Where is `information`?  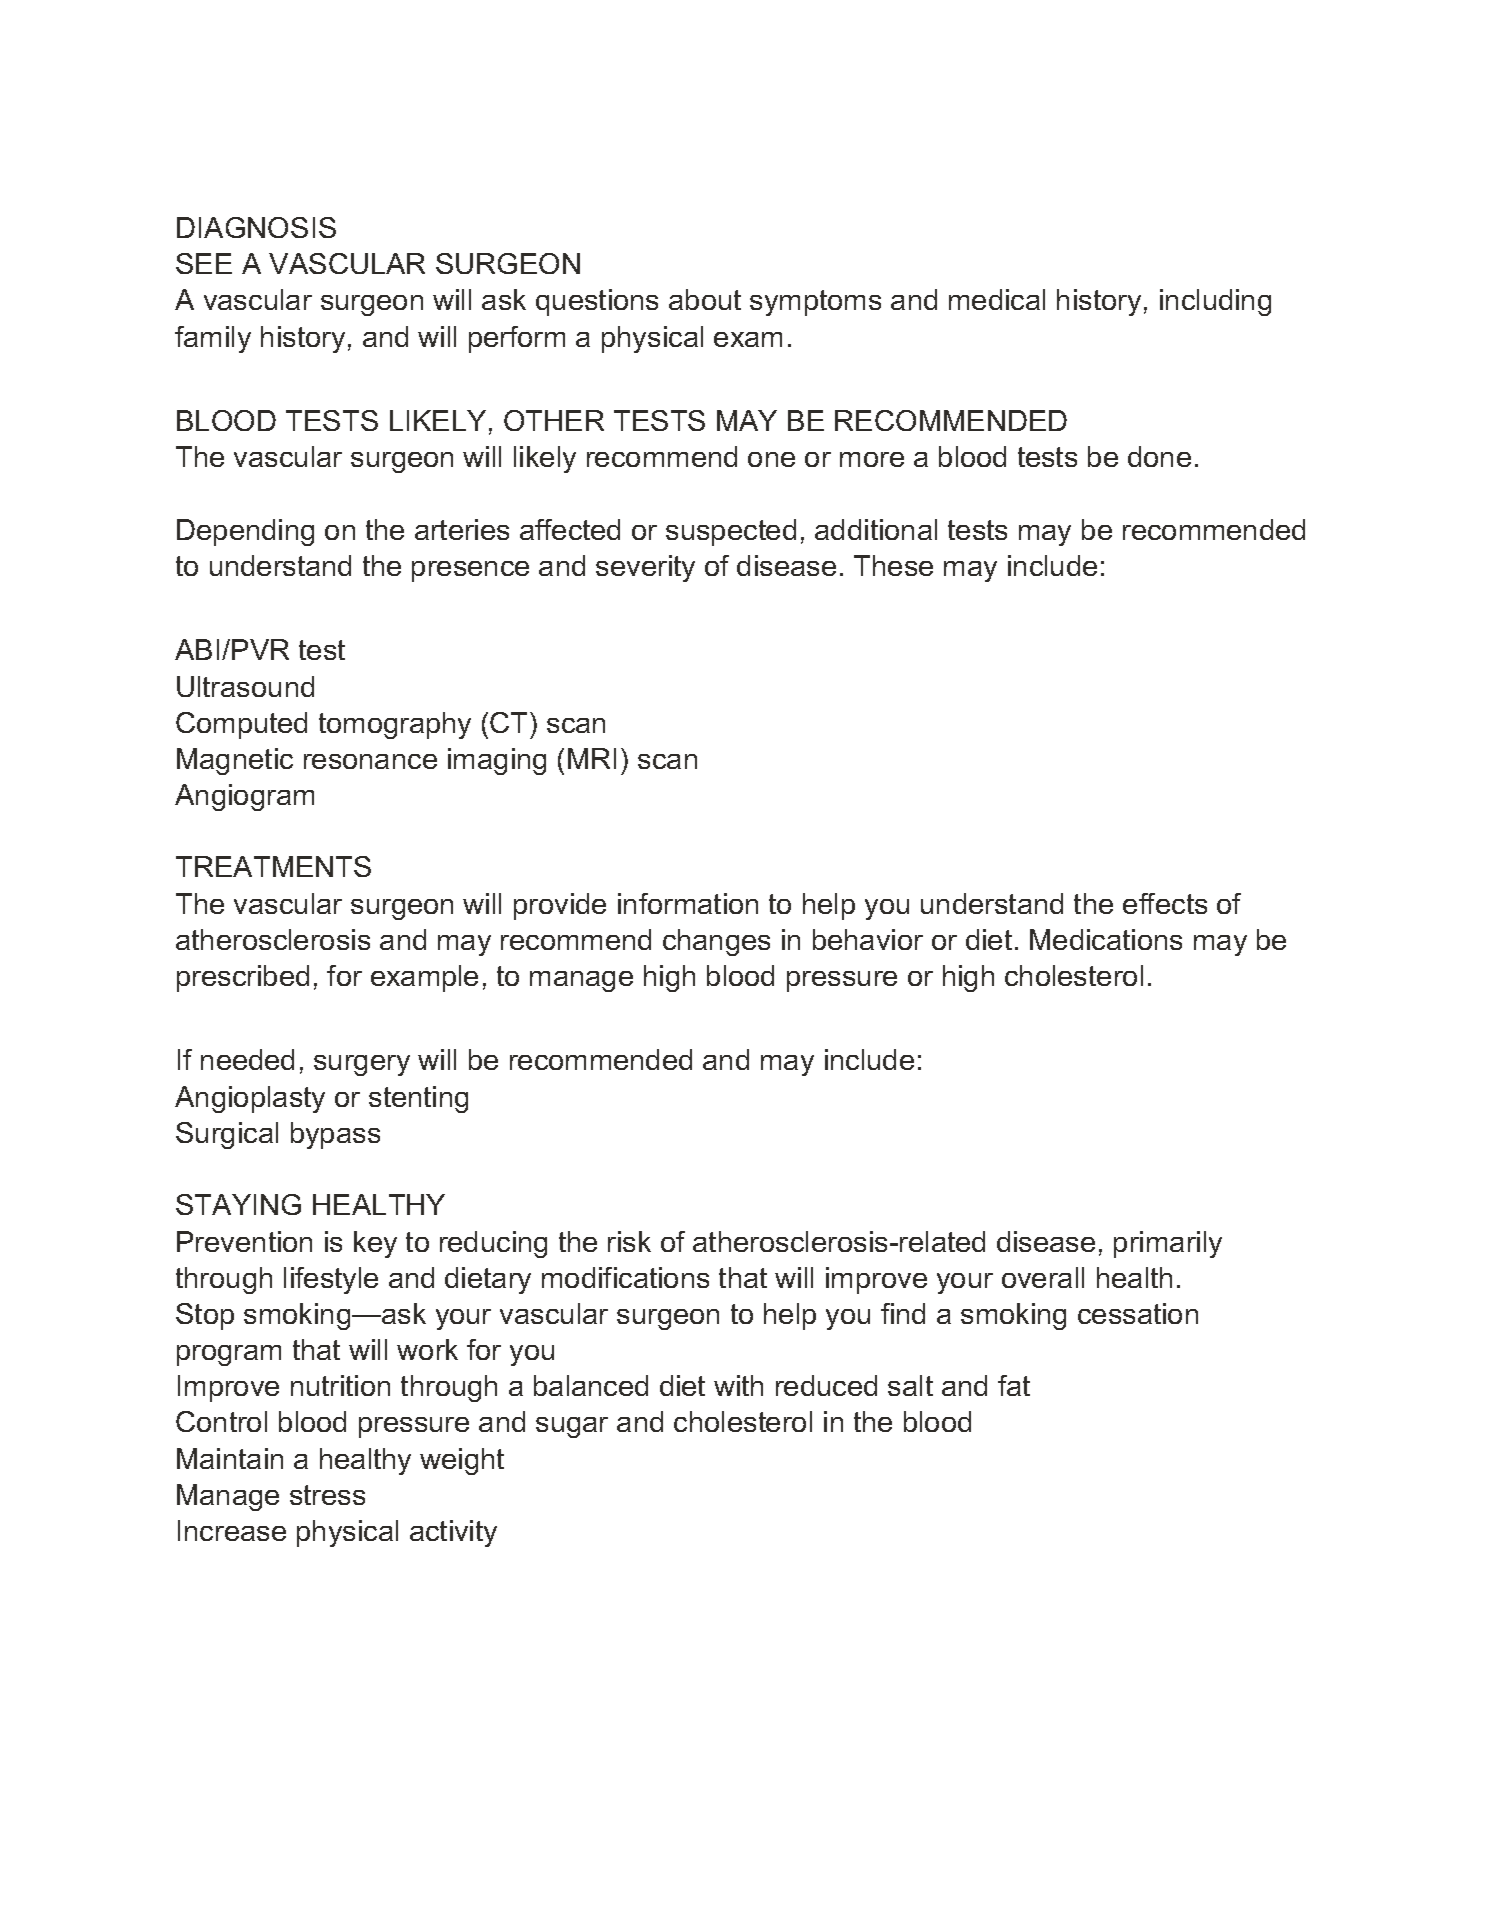 information is located at coordinates (688, 903).
